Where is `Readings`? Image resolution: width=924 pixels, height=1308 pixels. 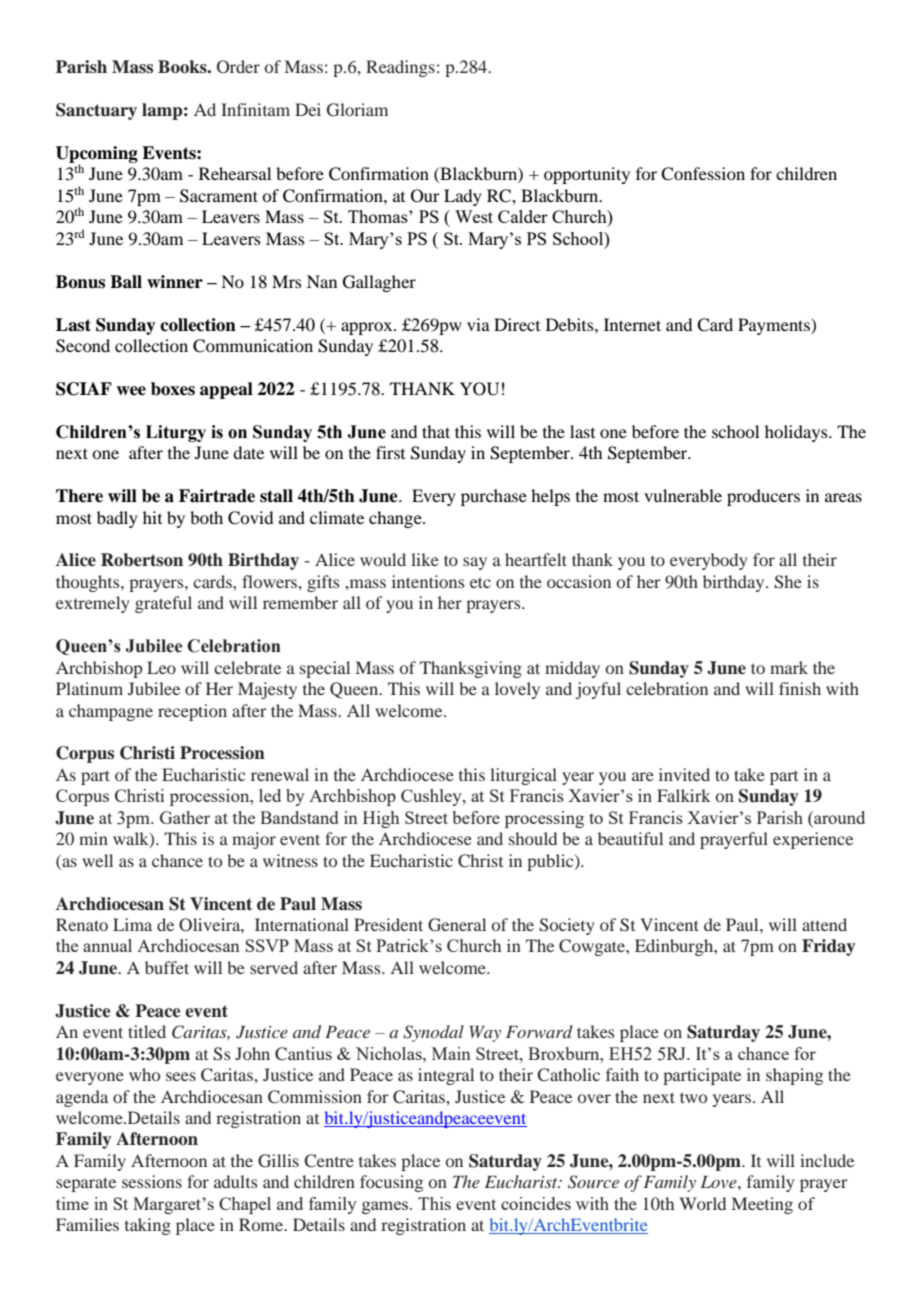 Readings is located at coordinates (400, 68).
